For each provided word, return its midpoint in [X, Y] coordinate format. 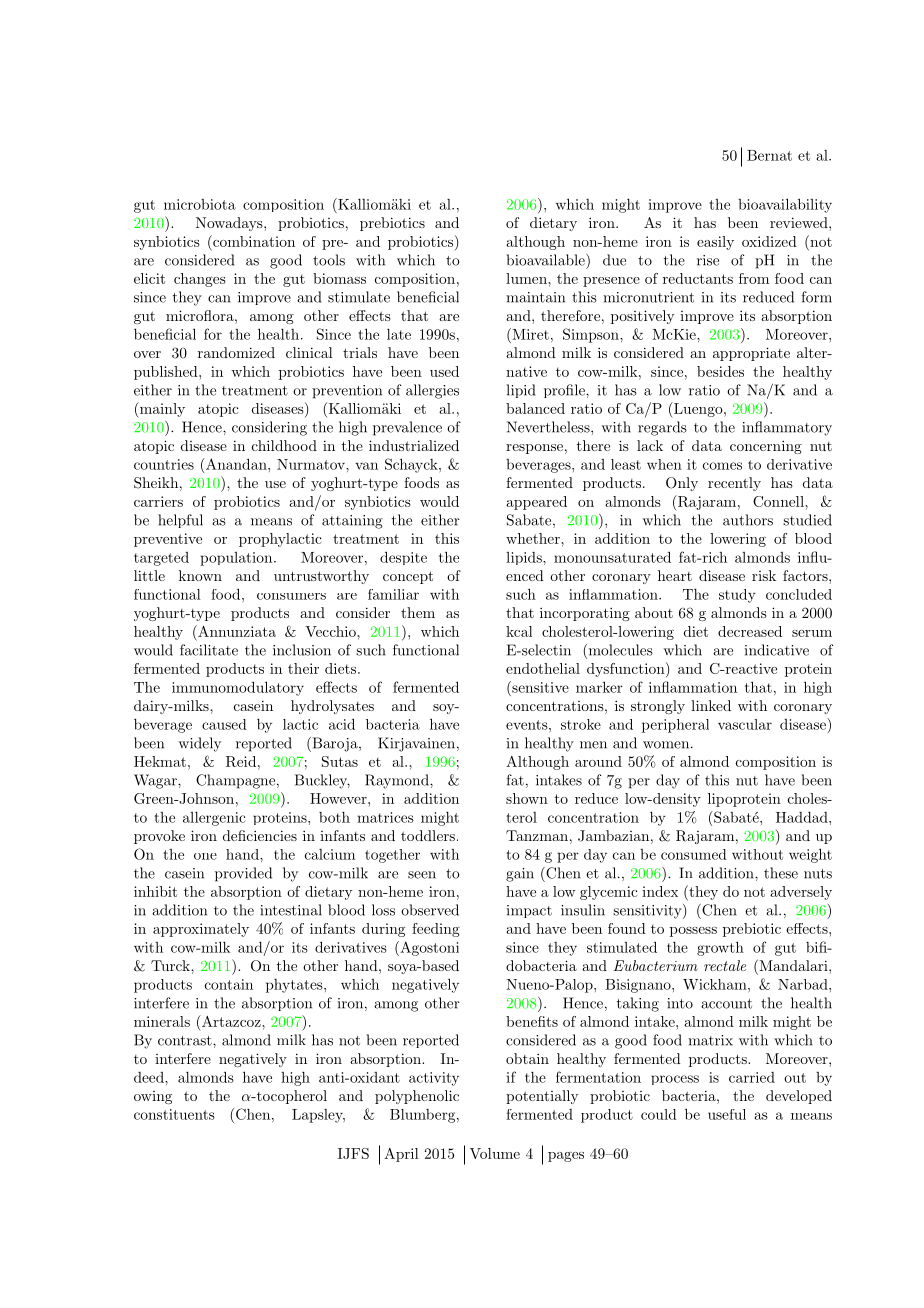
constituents [174, 1114]
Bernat [769, 155]
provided [243, 874]
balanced [535, 408]
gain [520, 875]
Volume [495, 1153]
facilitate [209, 650]
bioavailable [546, 260]
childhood [284, 445]
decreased [750, 631]
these [781, 873]
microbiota [200, 204]
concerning [766, 447]
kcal [519, 631]
